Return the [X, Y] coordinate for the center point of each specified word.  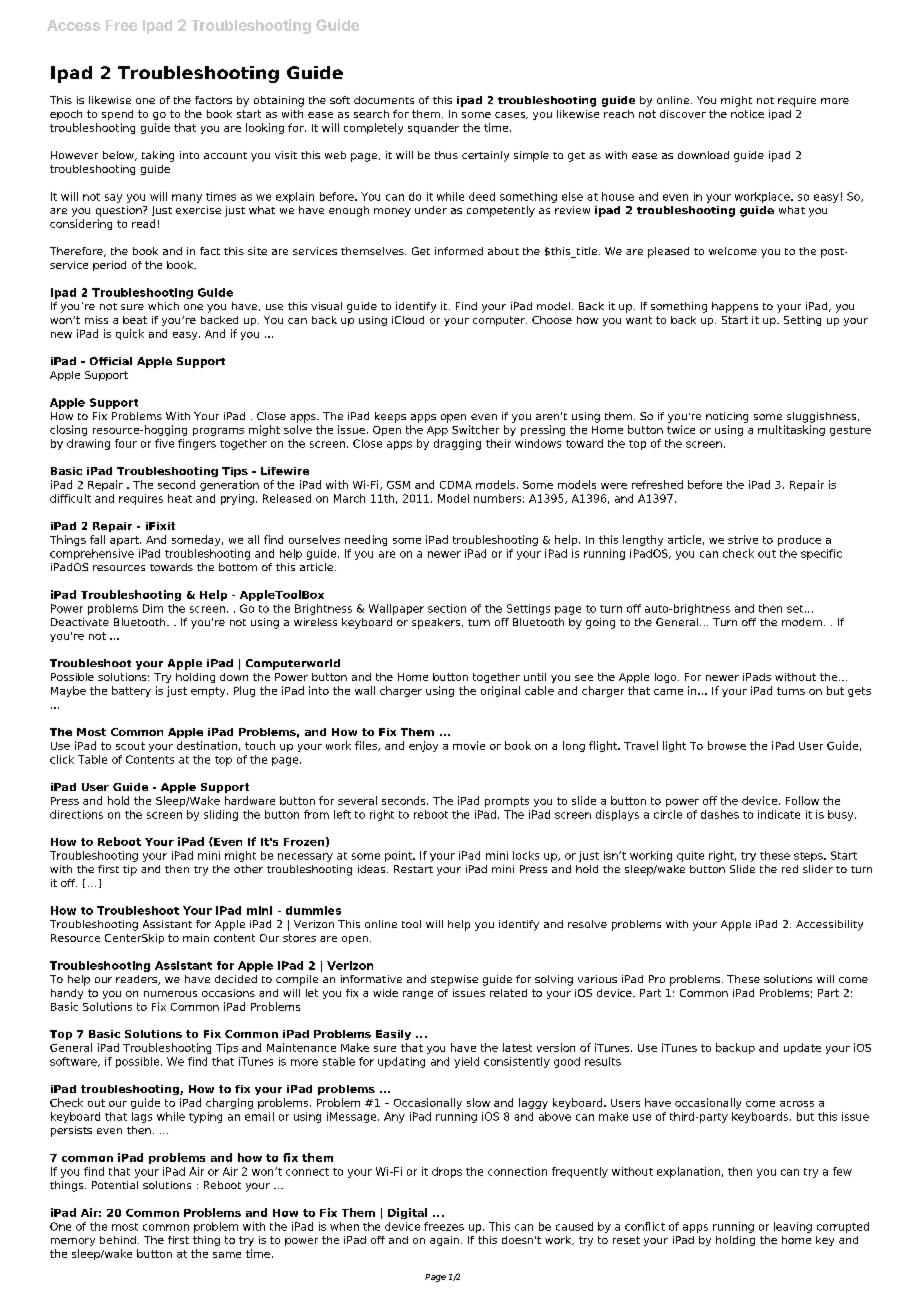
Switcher [475, 429]
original [500, 691]
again [444, 1241]
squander [433, 128]
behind [118, 1240]
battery [131, 691]
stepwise [454, 980]
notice [747, 114]
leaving [793, 1227]
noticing [727, 417]
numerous [170, 994]
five [164, 443]
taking [158, 156]
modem [802, 622]
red [790, 869]
